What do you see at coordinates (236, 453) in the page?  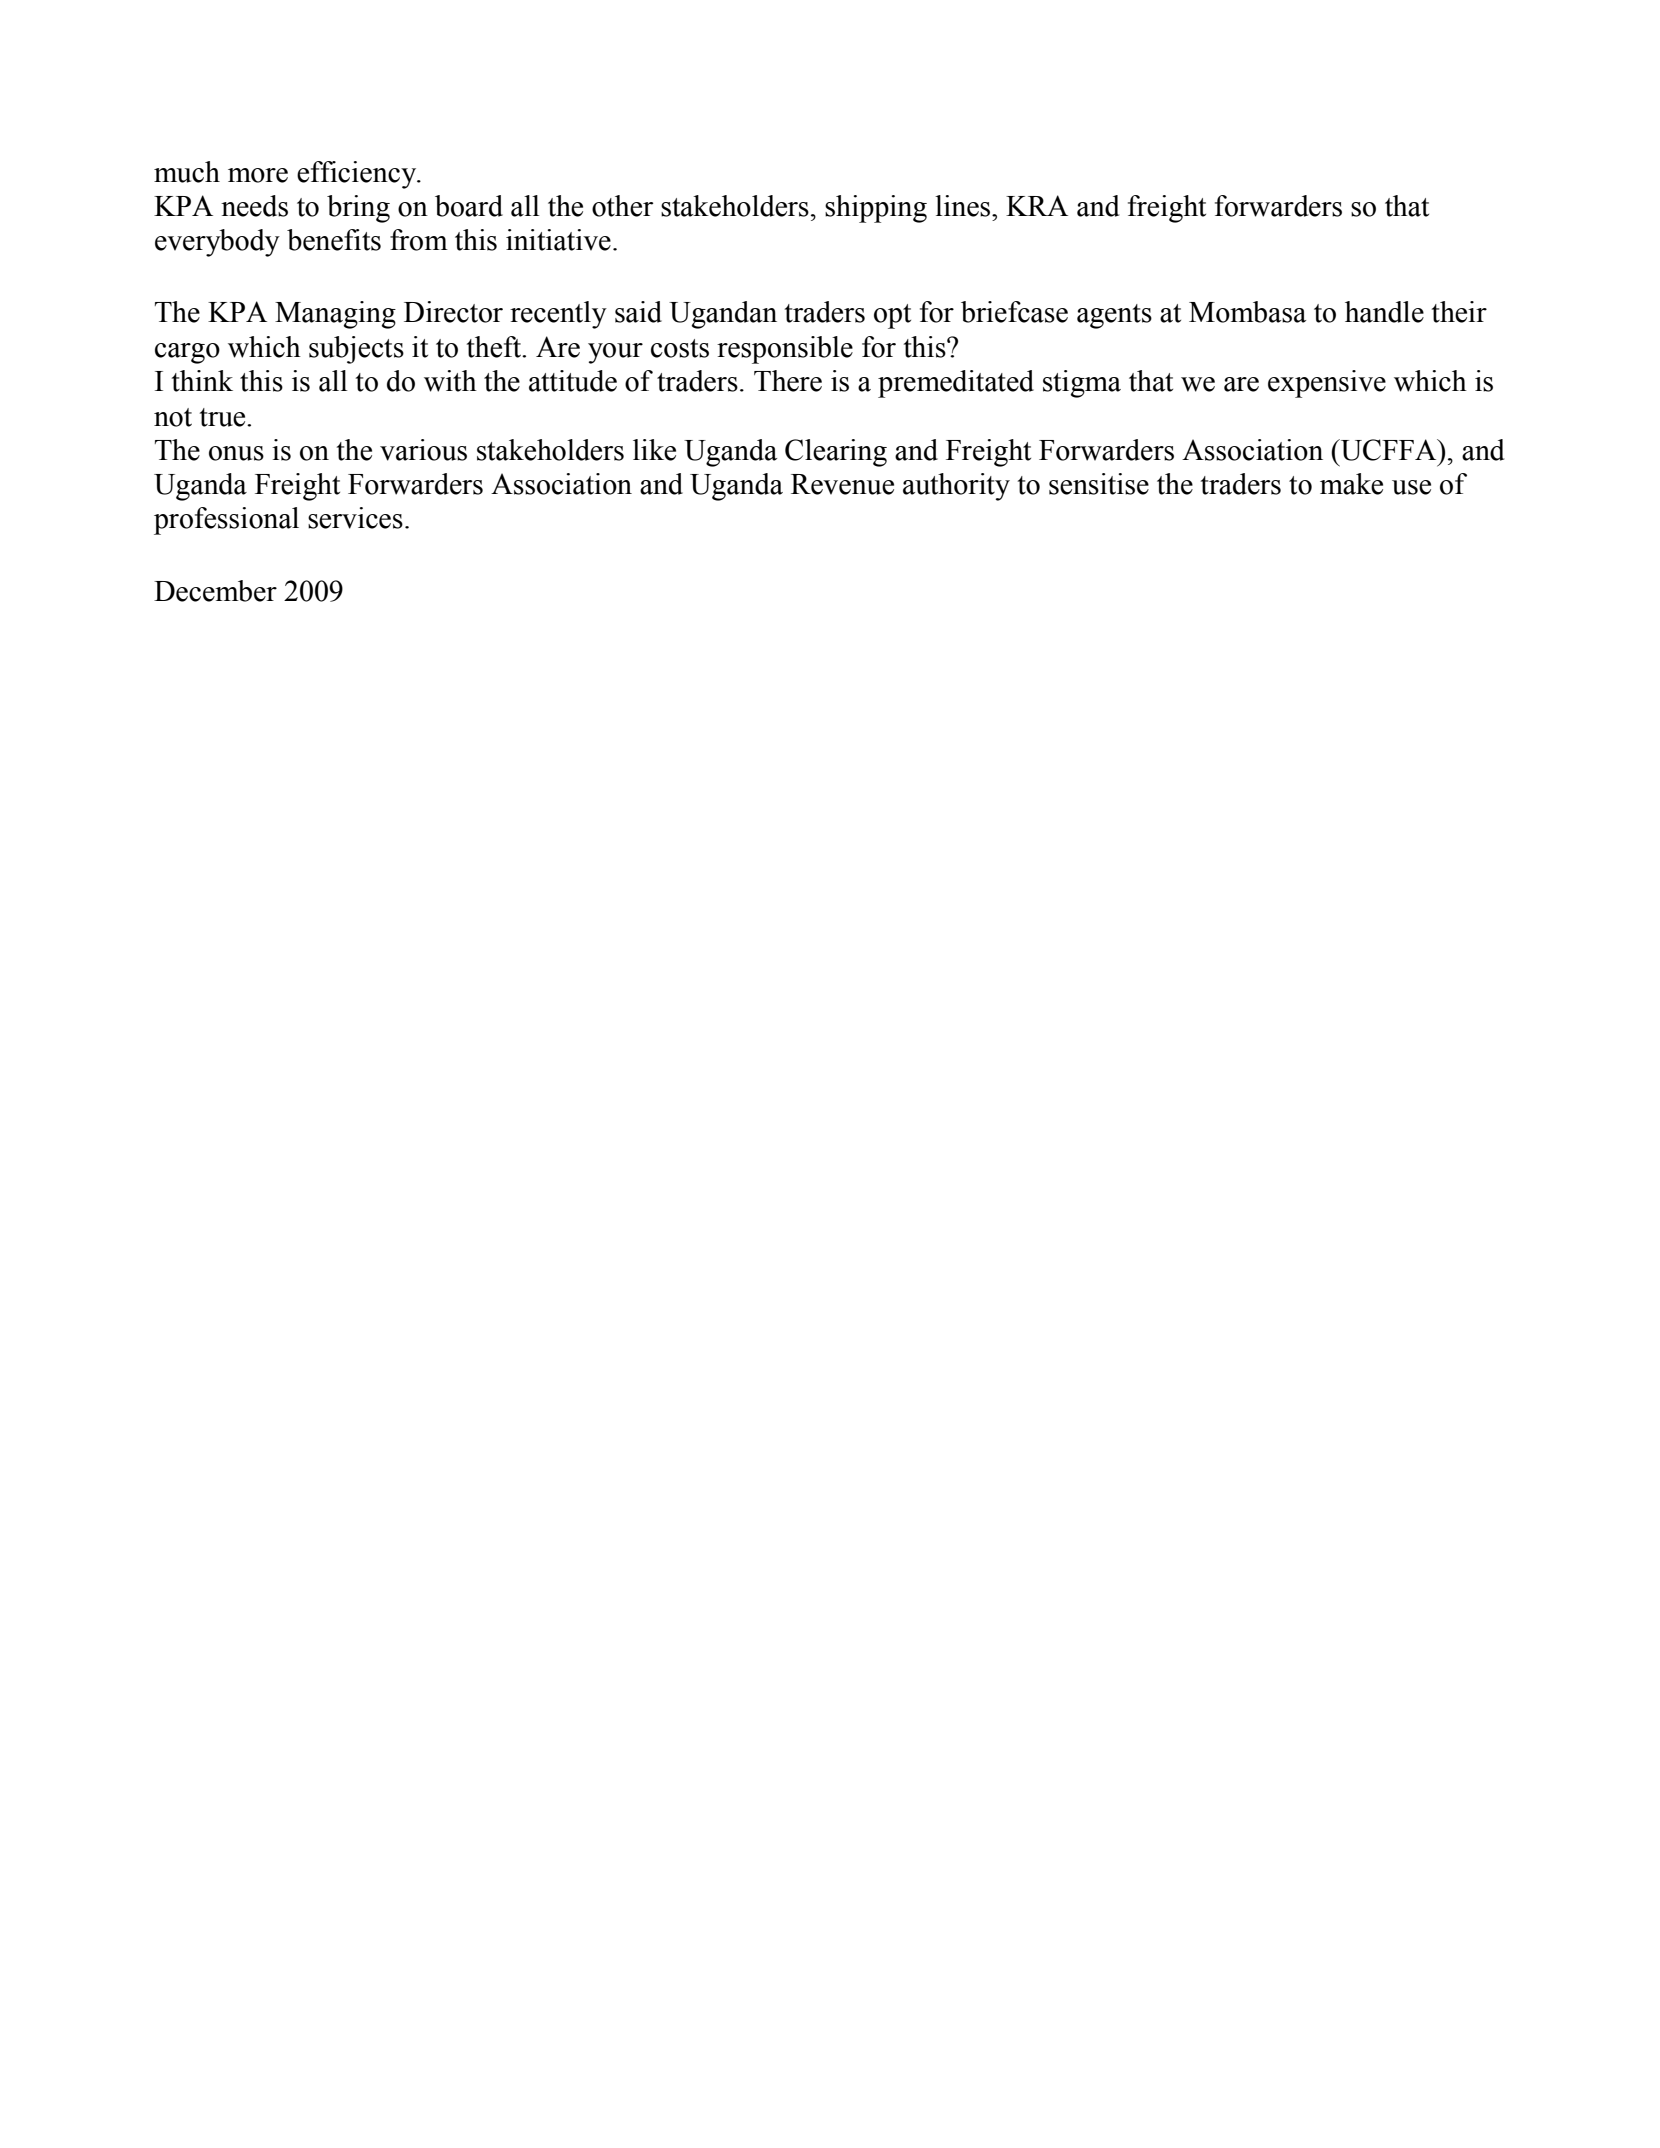 I see `onus` at bounding box center [236, 453].
